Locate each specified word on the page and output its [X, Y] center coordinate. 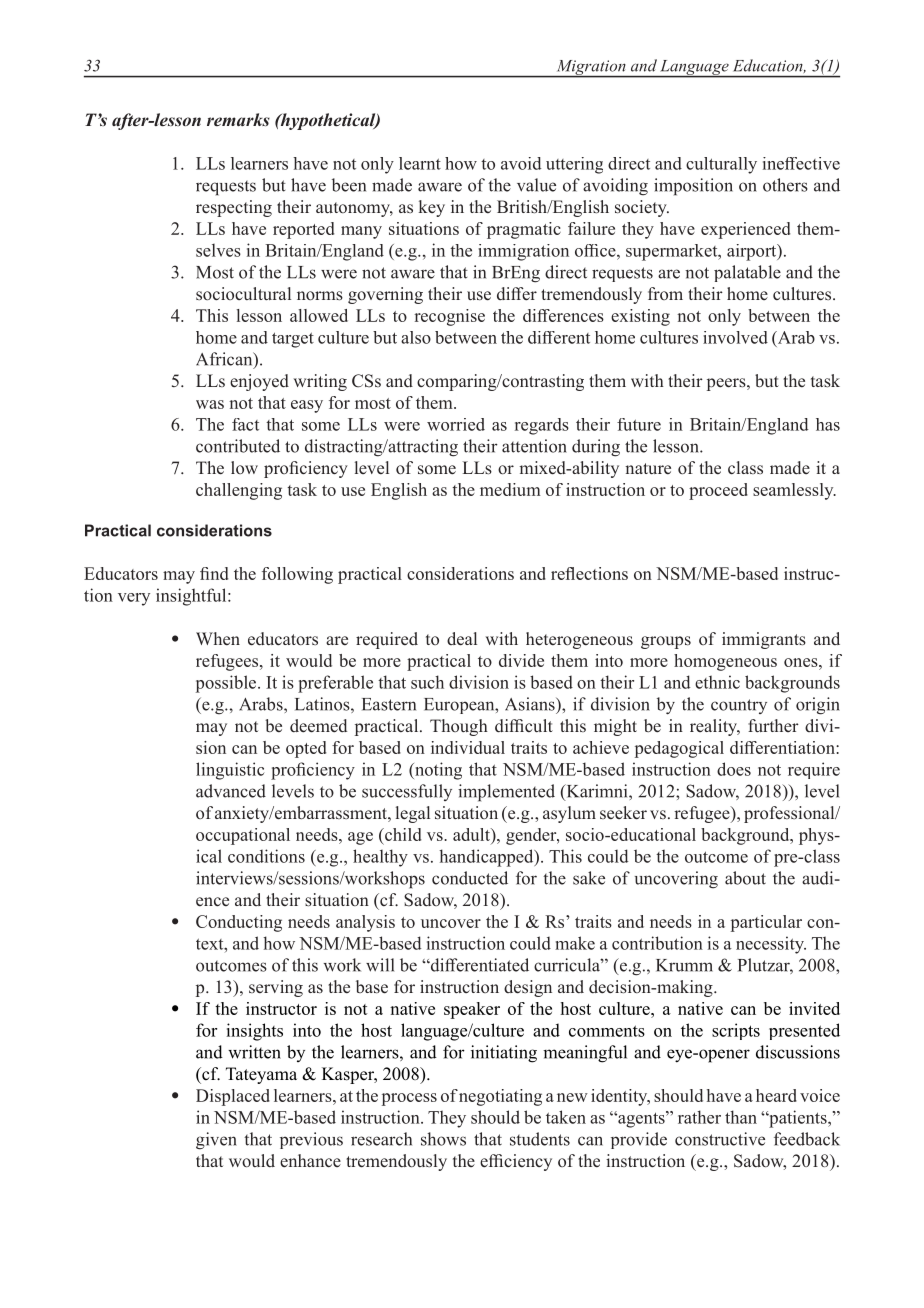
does [734, 769]
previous [311, 1140]
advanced [231, 791]
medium [510, 489]
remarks [238, 119]
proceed [718, 491]
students [540, 1139]
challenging [239, 491]
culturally [721, 165]
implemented [506, 793]
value [536, 185]
